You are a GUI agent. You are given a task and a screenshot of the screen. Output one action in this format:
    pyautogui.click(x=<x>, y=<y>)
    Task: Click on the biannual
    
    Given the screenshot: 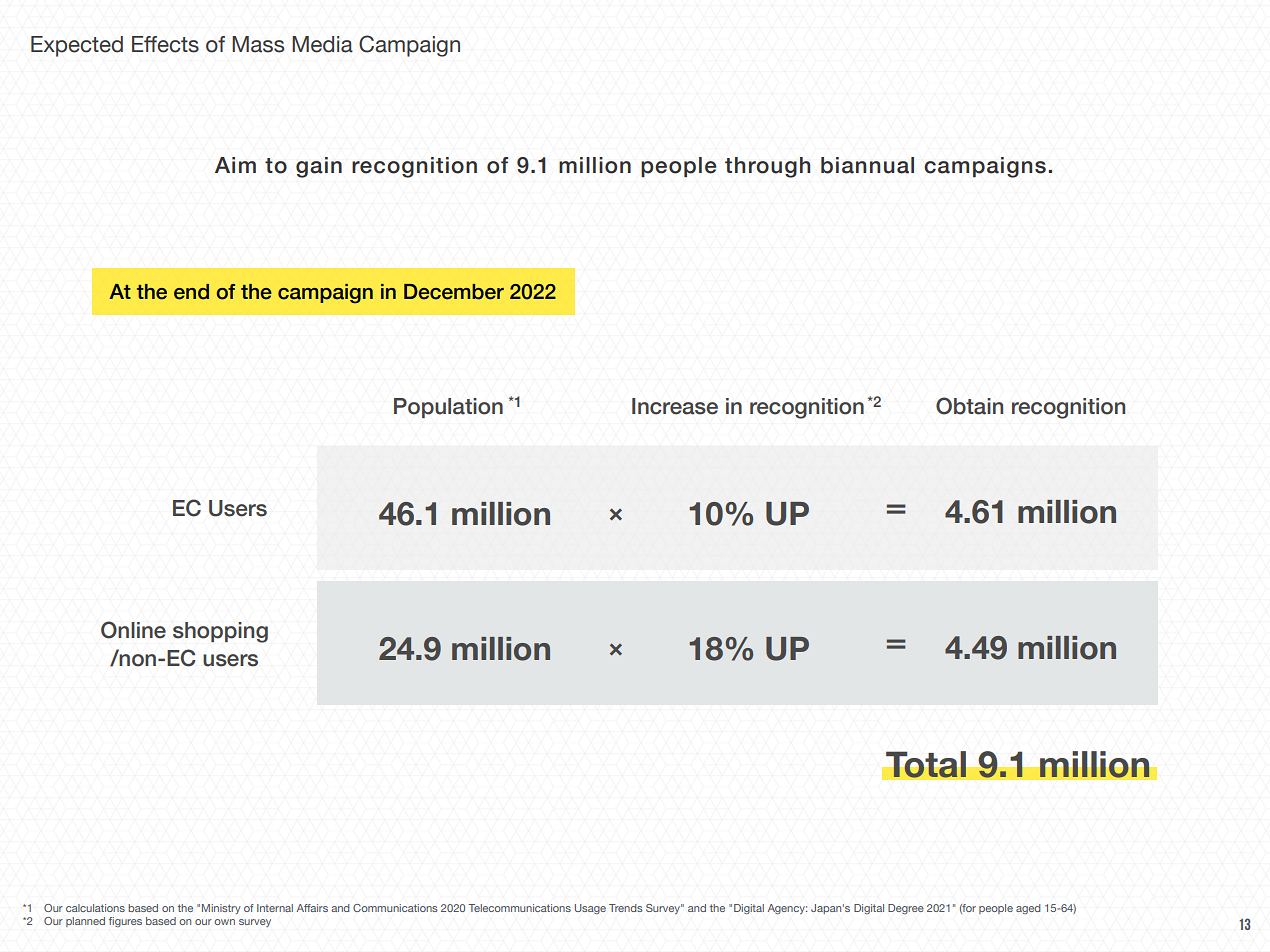 What is the action you would take?
    pyautogui.click(x=867, y=165)
